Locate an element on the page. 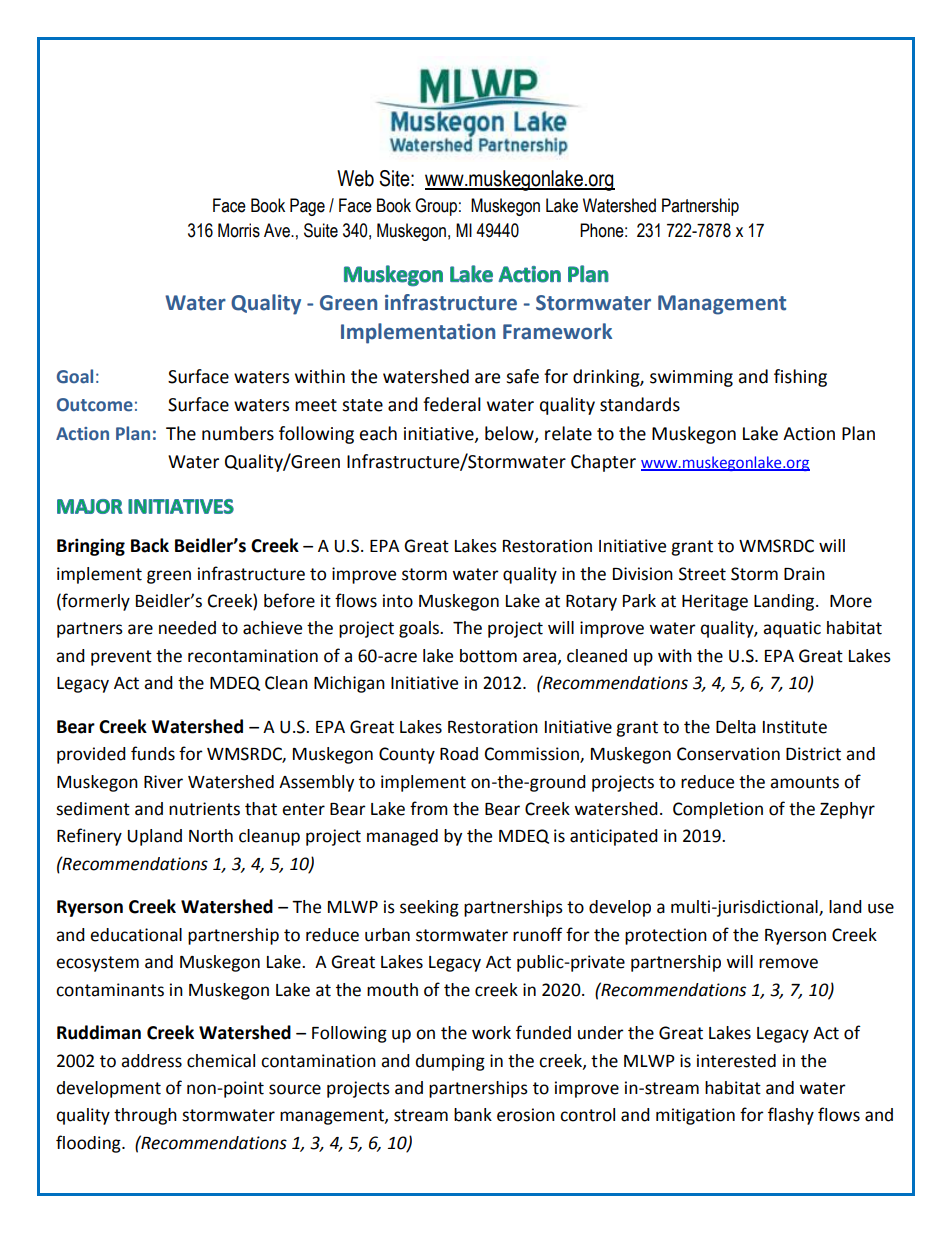 This image has width=952, height=1233. North is located at coordinates (211, 836).
